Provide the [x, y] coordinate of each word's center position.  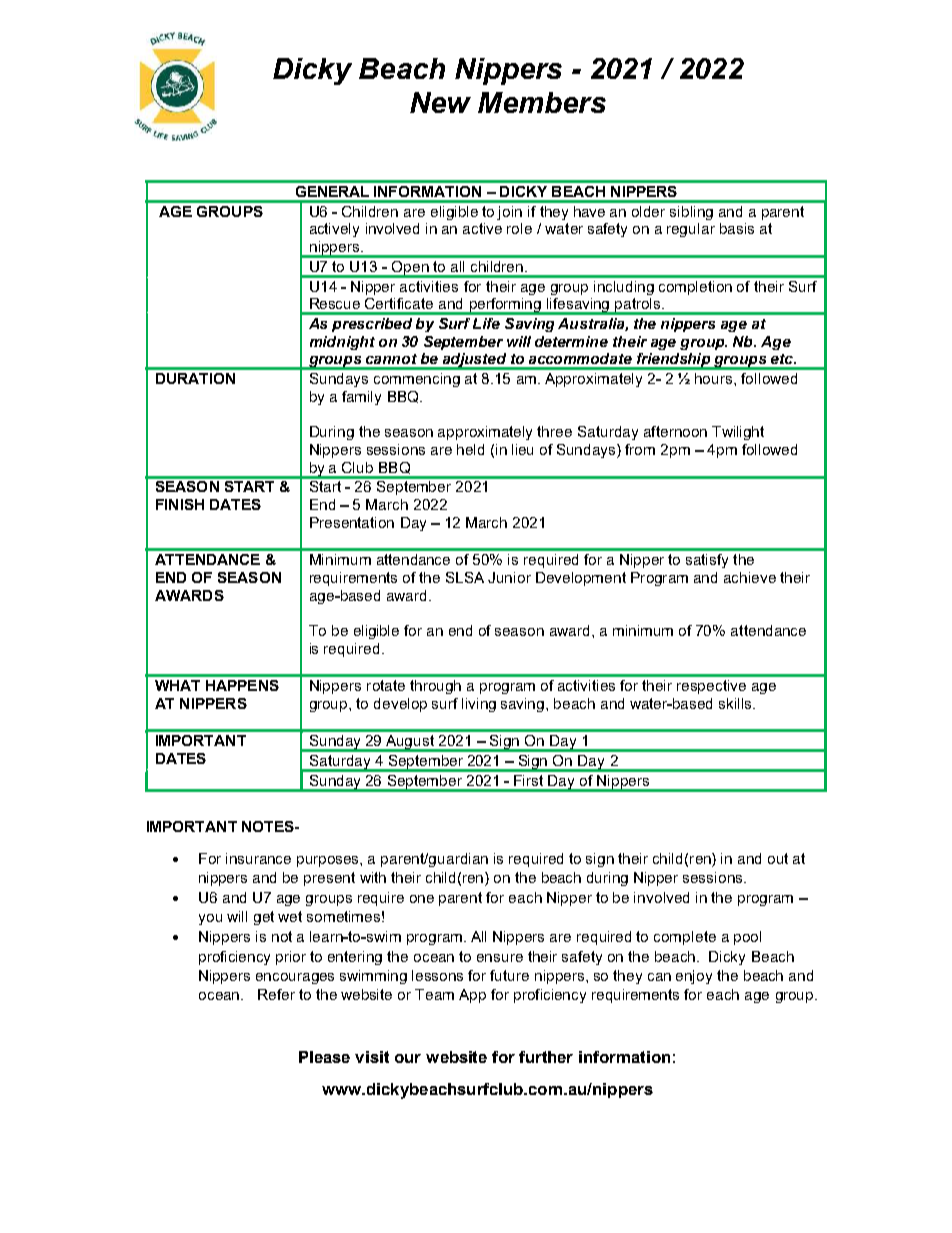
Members [542, 102]
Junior [509, 577]
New [440, 102]
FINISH [180, 504]
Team [434, 994]
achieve [750, 577]
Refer [276, 994]
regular [691, 230]
